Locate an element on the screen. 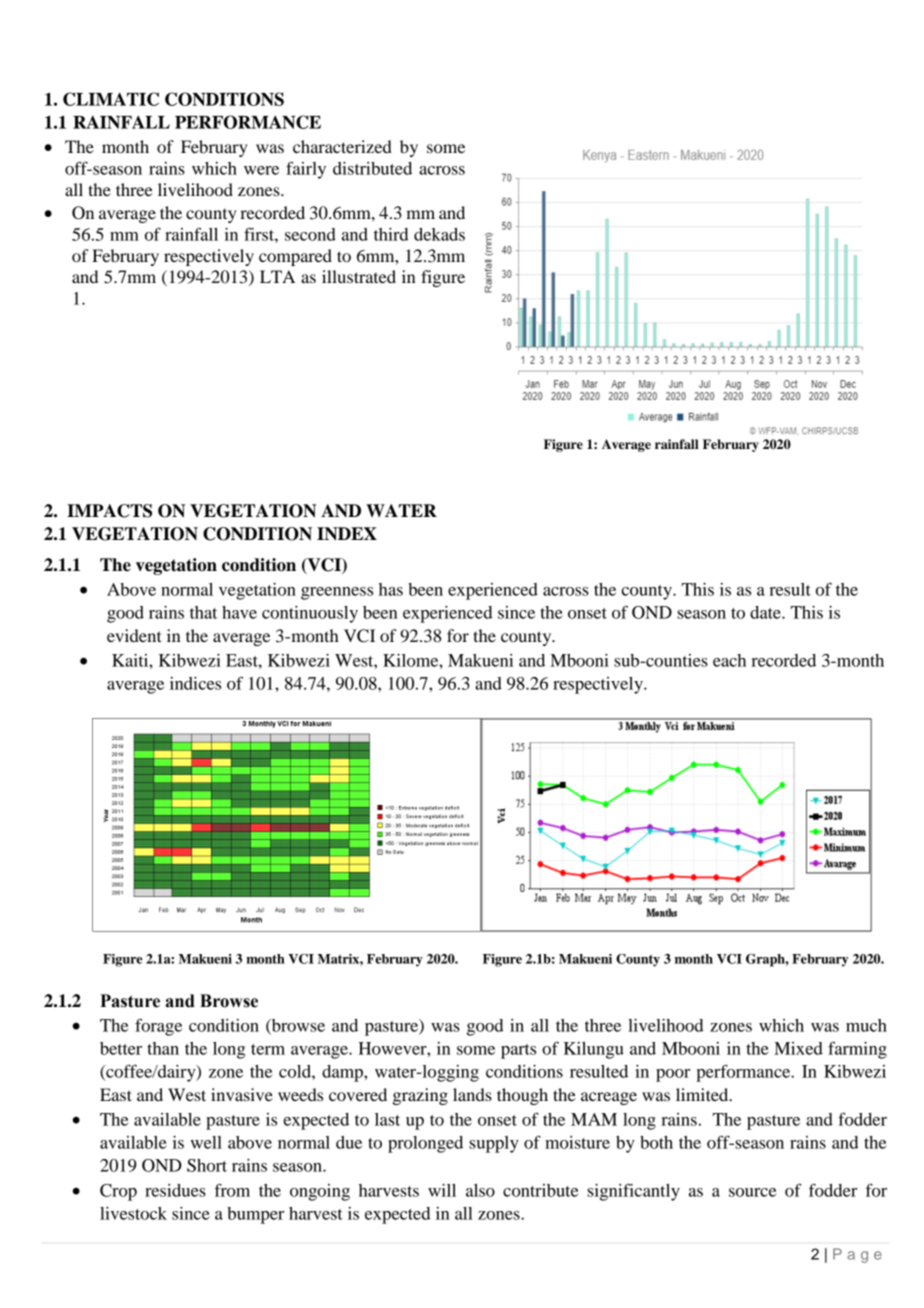 This screenshot has height=1308, width=924. parts is located at coordinates (518, 1051).
